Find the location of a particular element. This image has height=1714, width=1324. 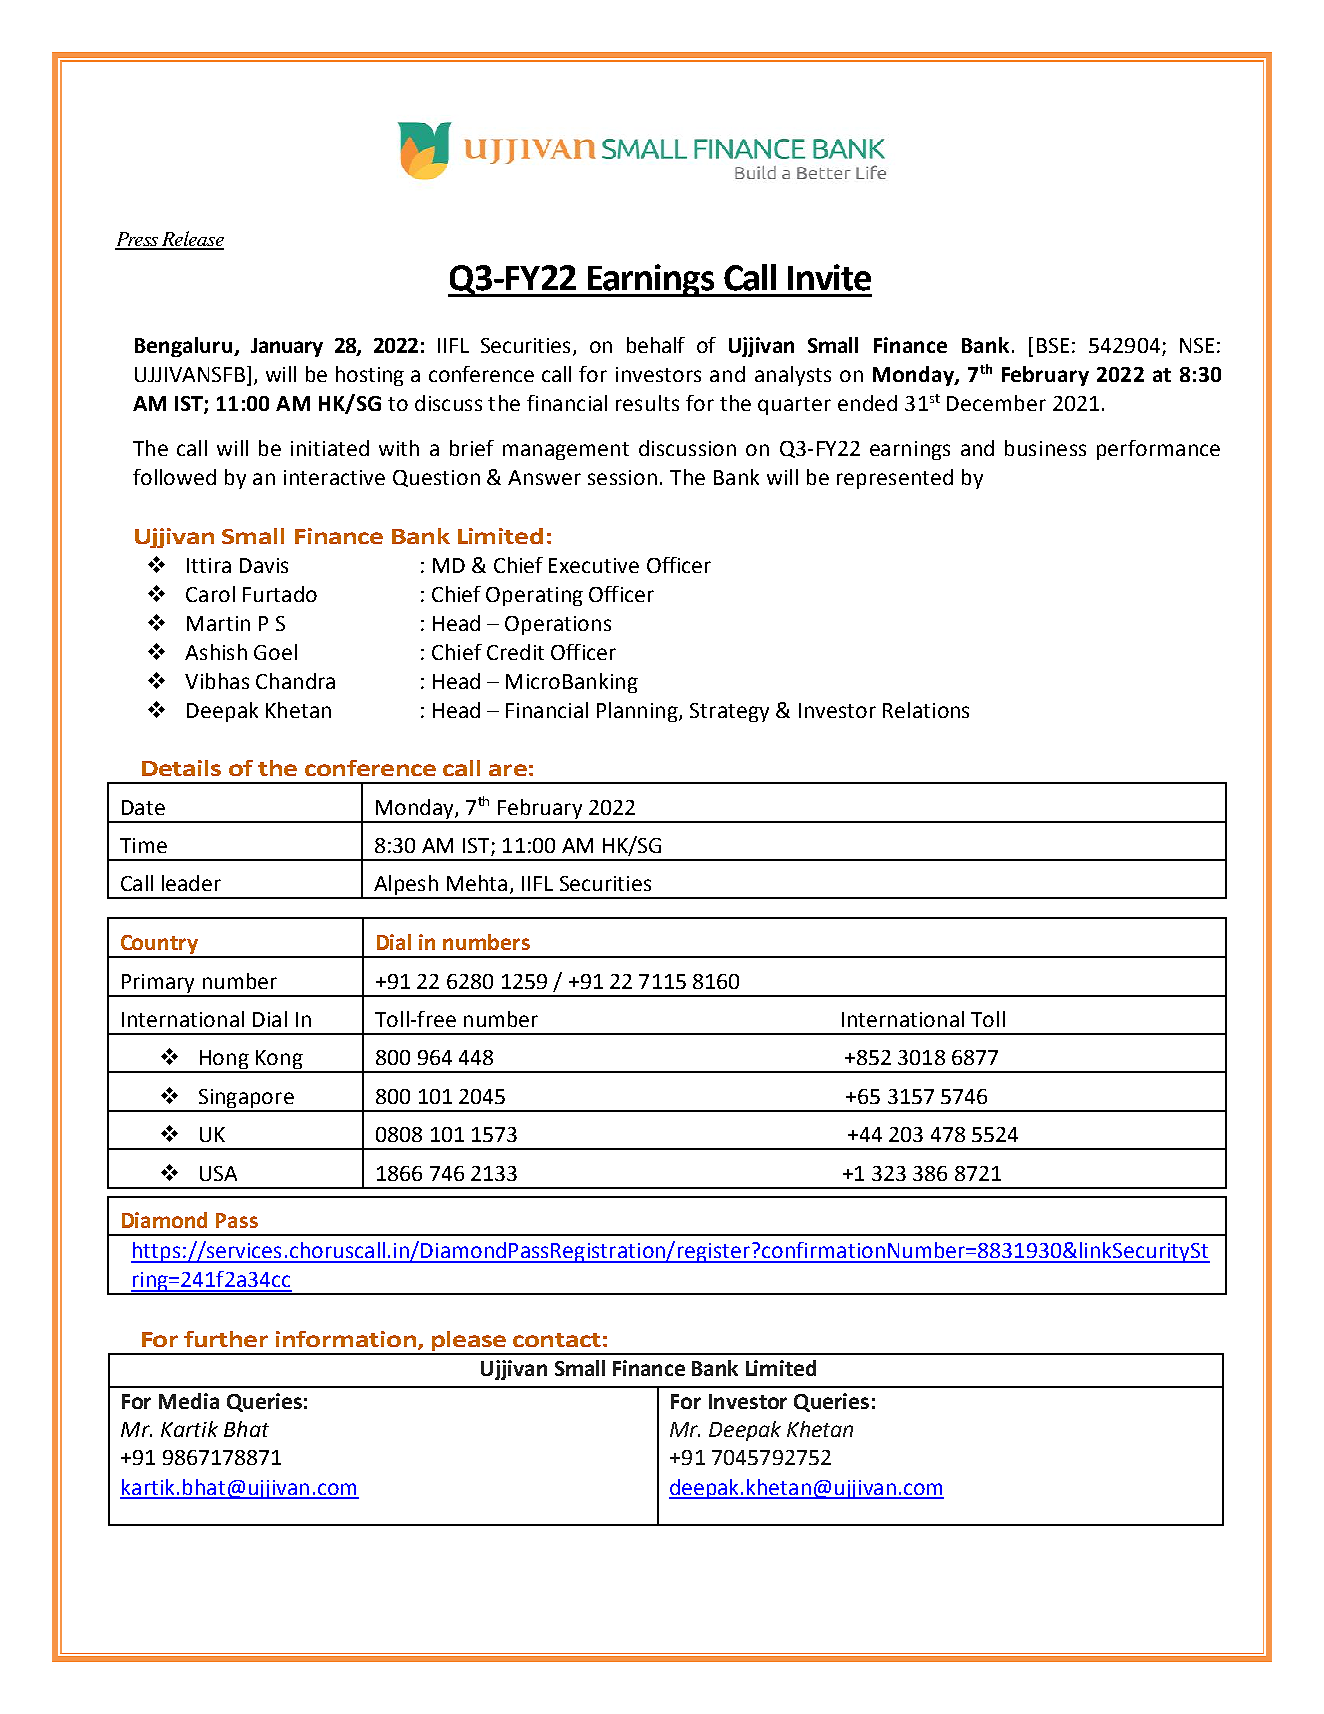

behalf is located at coordinates (656, 345).
